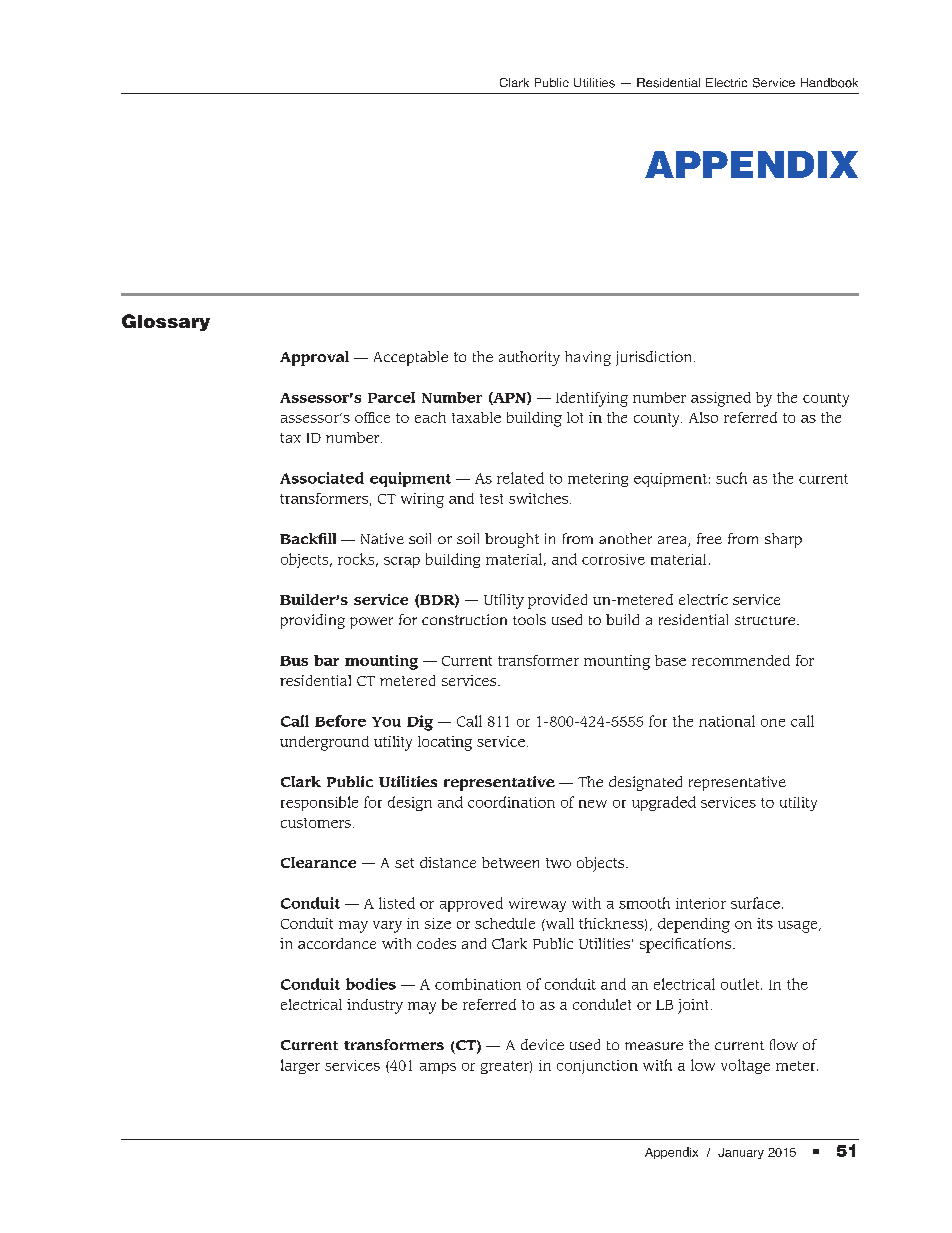 The image size is (952, 1233). Describe the element at coordinates (313, 621) in the image. I see `providing` at that location.
